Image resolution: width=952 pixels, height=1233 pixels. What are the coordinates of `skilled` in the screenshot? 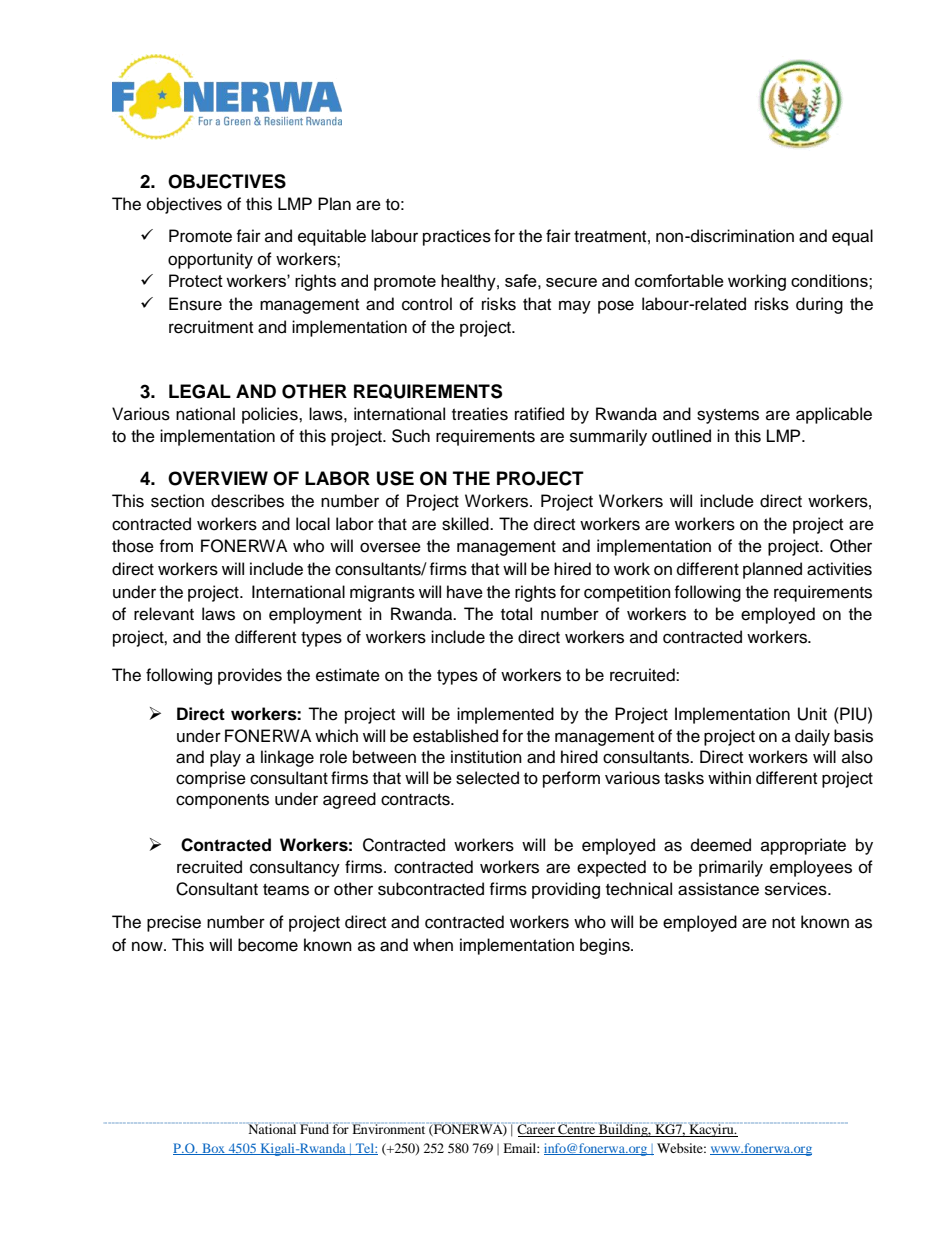 It's located at (466, 524).
